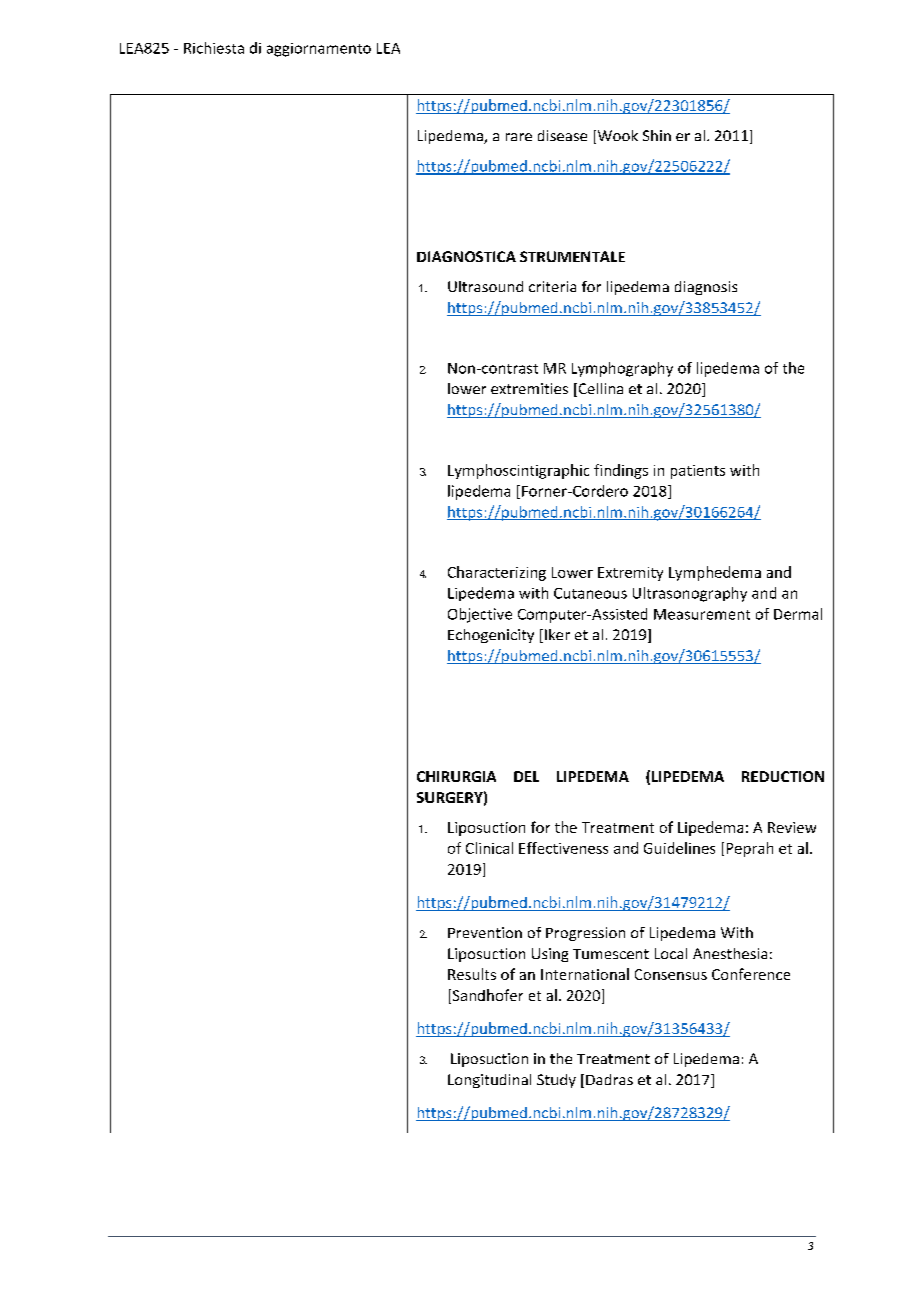  What do you see at coordinates (798, 614) in the image?
I see `Dermal` at bounding box center [798, 614].
